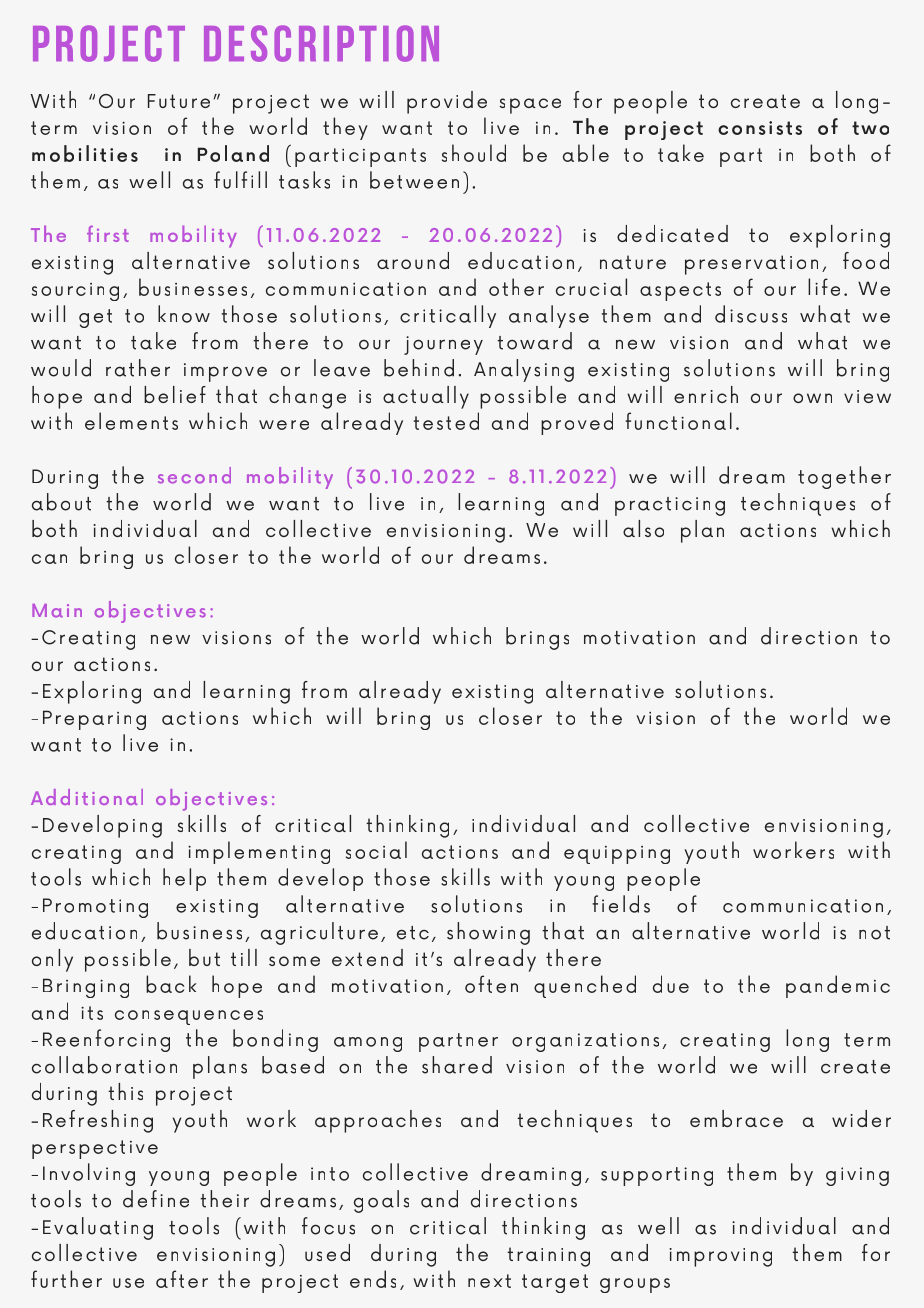  What do you see at coordinates (447, 102) in the image?
I see `provide` at bounding box center [447, 102].
